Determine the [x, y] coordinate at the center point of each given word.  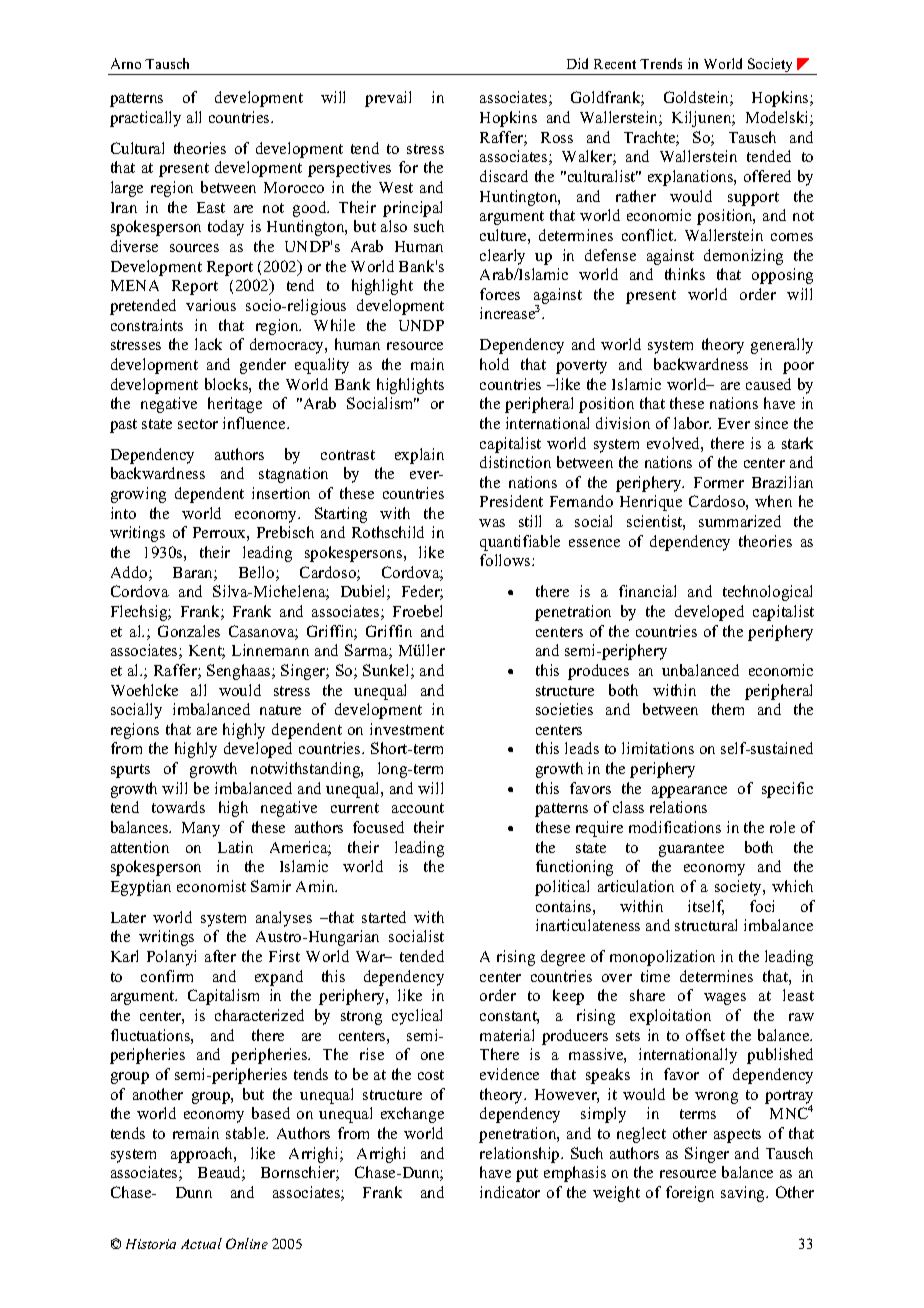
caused [768, 384]
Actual [201, 1243]
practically [145, 119]
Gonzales [189, 631]
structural [706, 925]
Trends [661, 63]
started [384, 917]
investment [407, 729]
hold [494, 364]
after [220, 956]
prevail [388, 99]
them [728, 709]
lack [208, 344]
